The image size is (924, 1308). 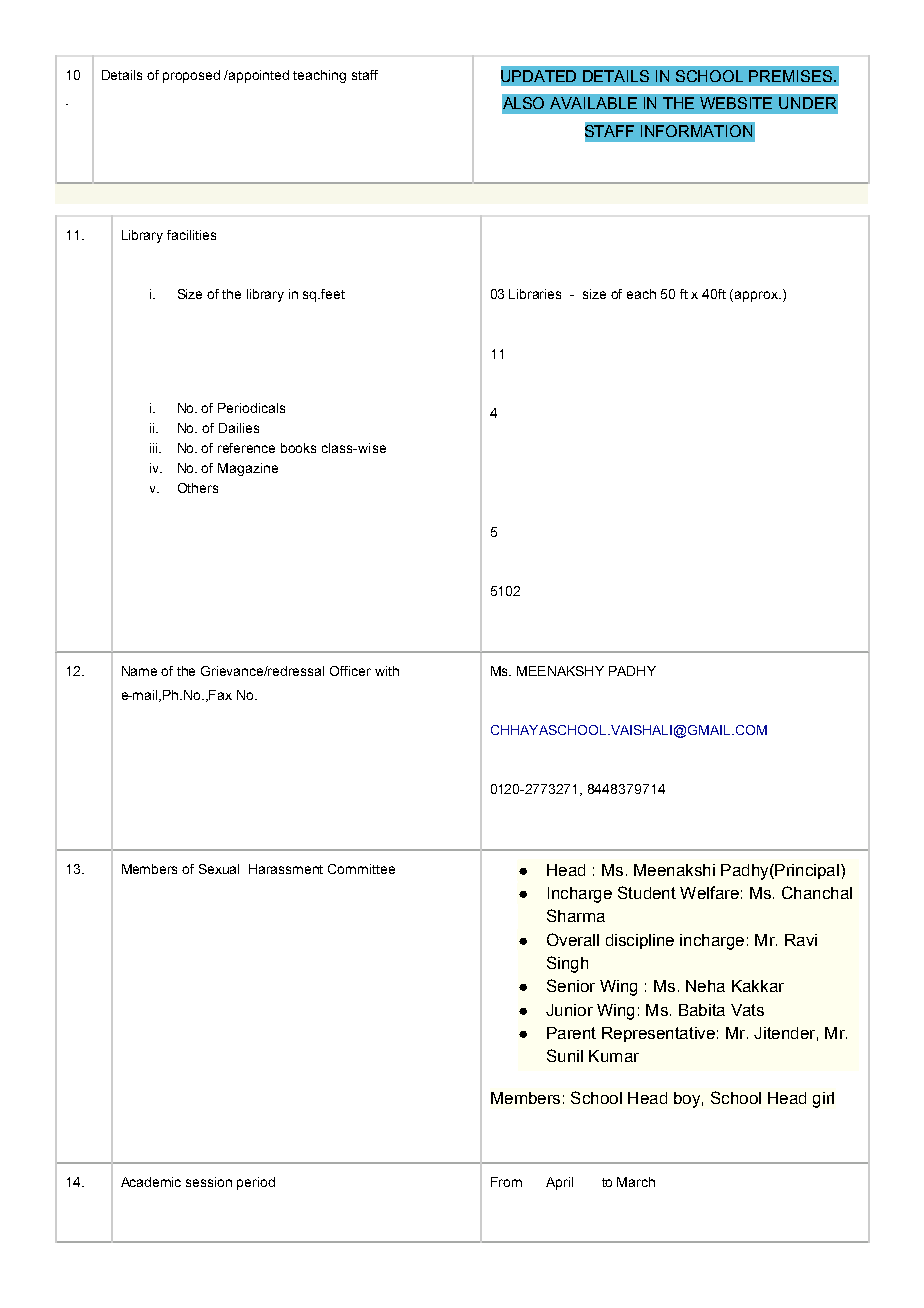 I want to click on Ravi, so click(x=801, y=940).
